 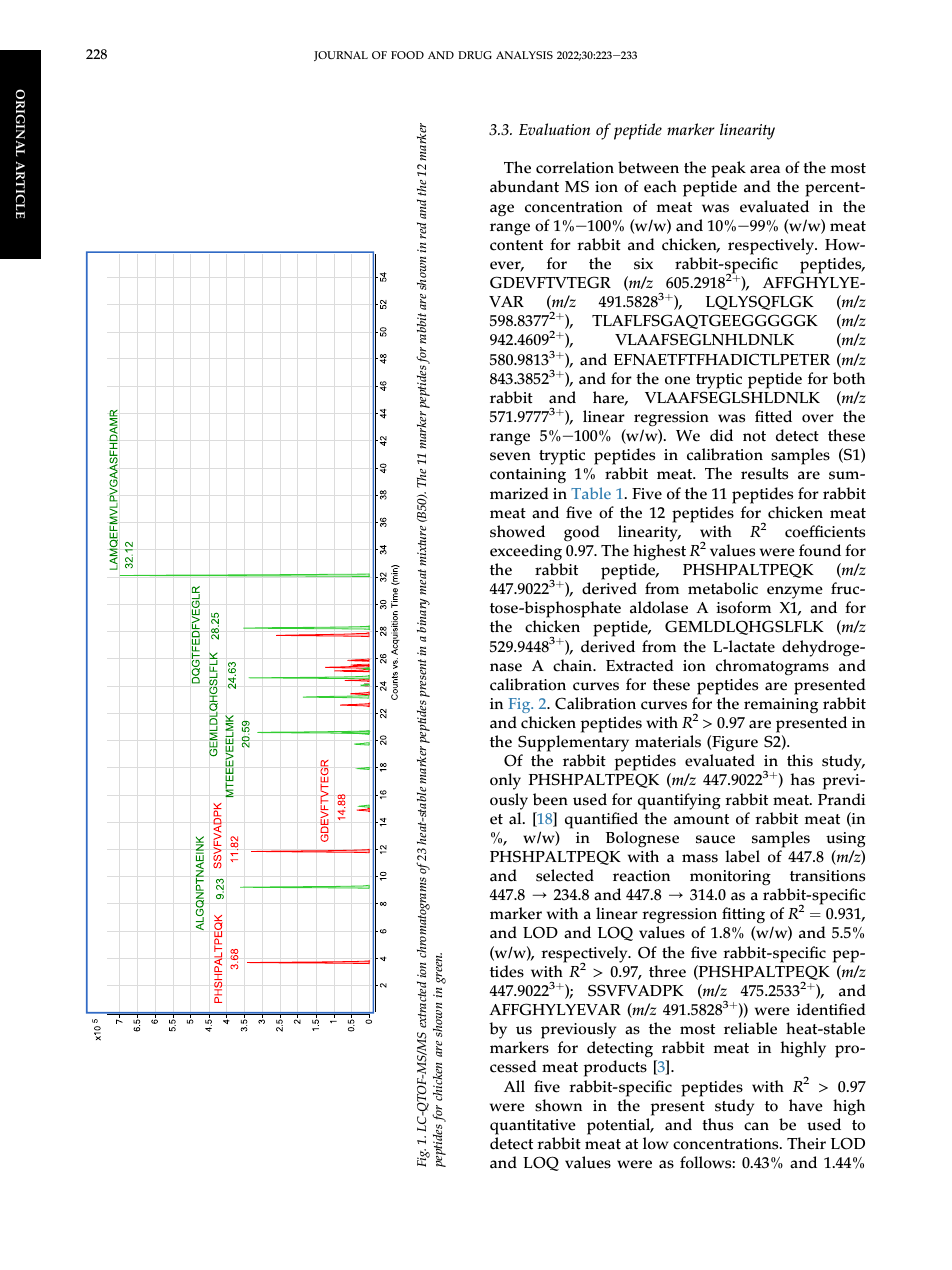 I want to click on have, so click(x=806, y=1105).
